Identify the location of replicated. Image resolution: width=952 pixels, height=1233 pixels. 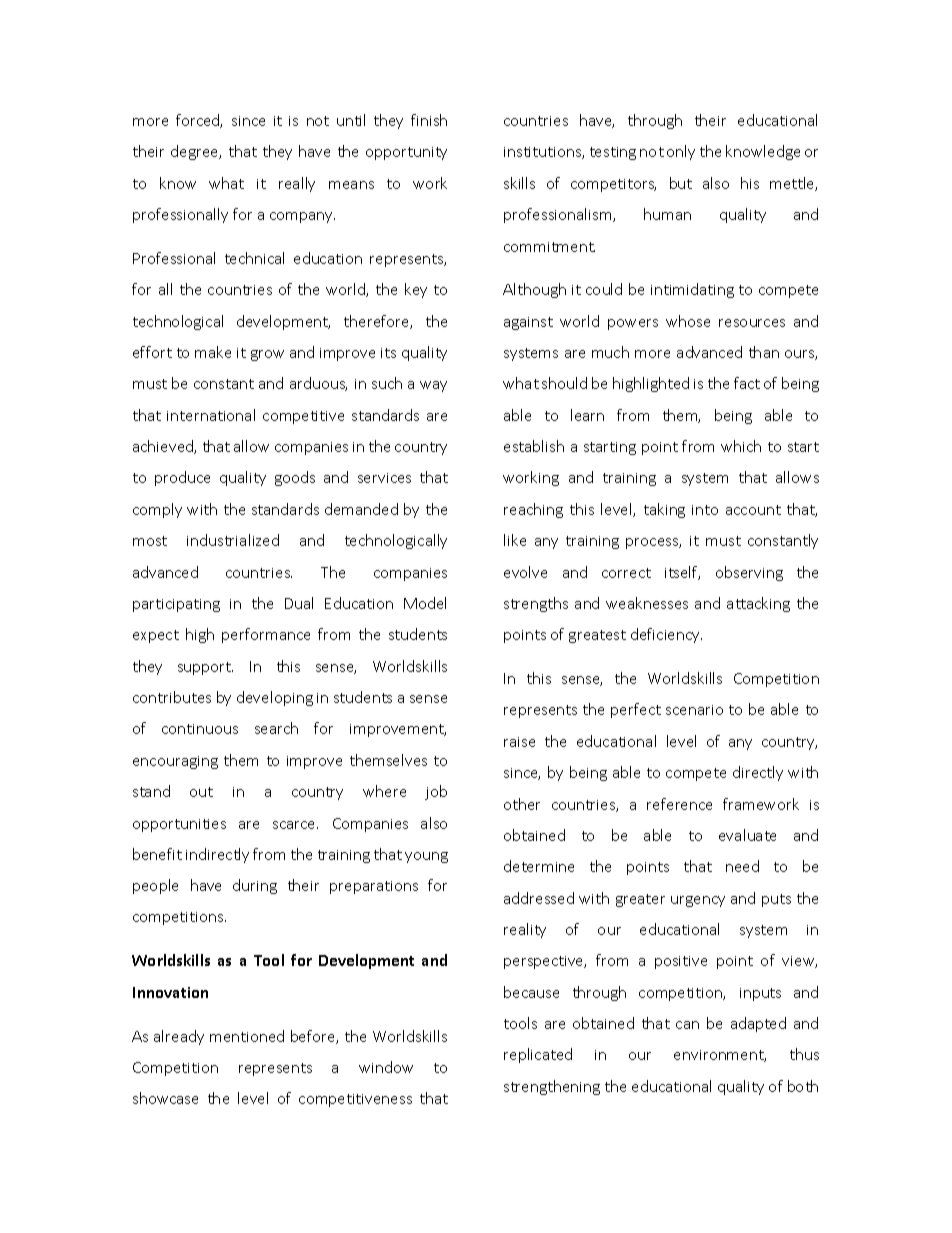
(538, 1055).
